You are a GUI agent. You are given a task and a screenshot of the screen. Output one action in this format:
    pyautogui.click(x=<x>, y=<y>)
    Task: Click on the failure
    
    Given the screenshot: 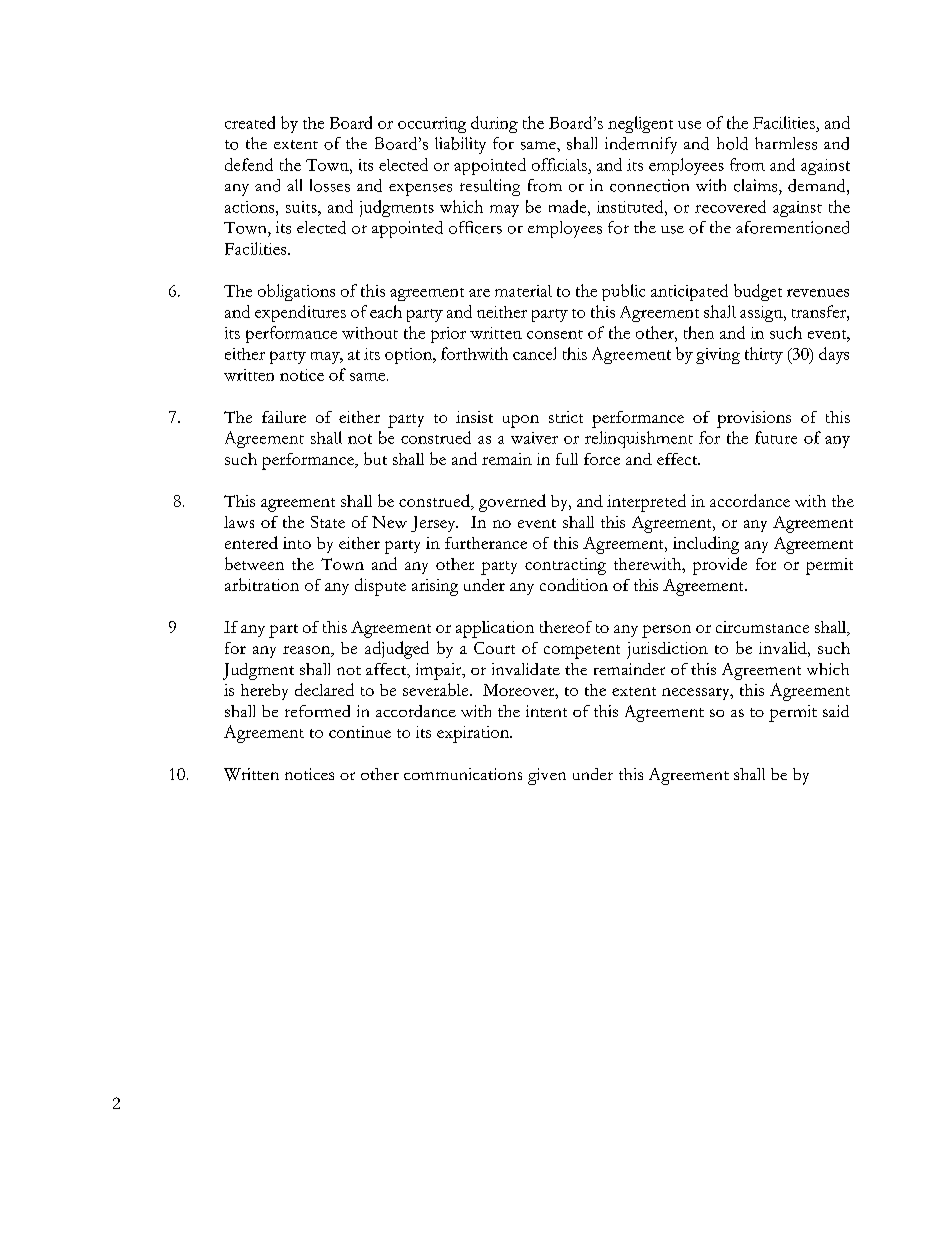 What is the action you would take?
    pyautogui.click(x=284, y=417)
